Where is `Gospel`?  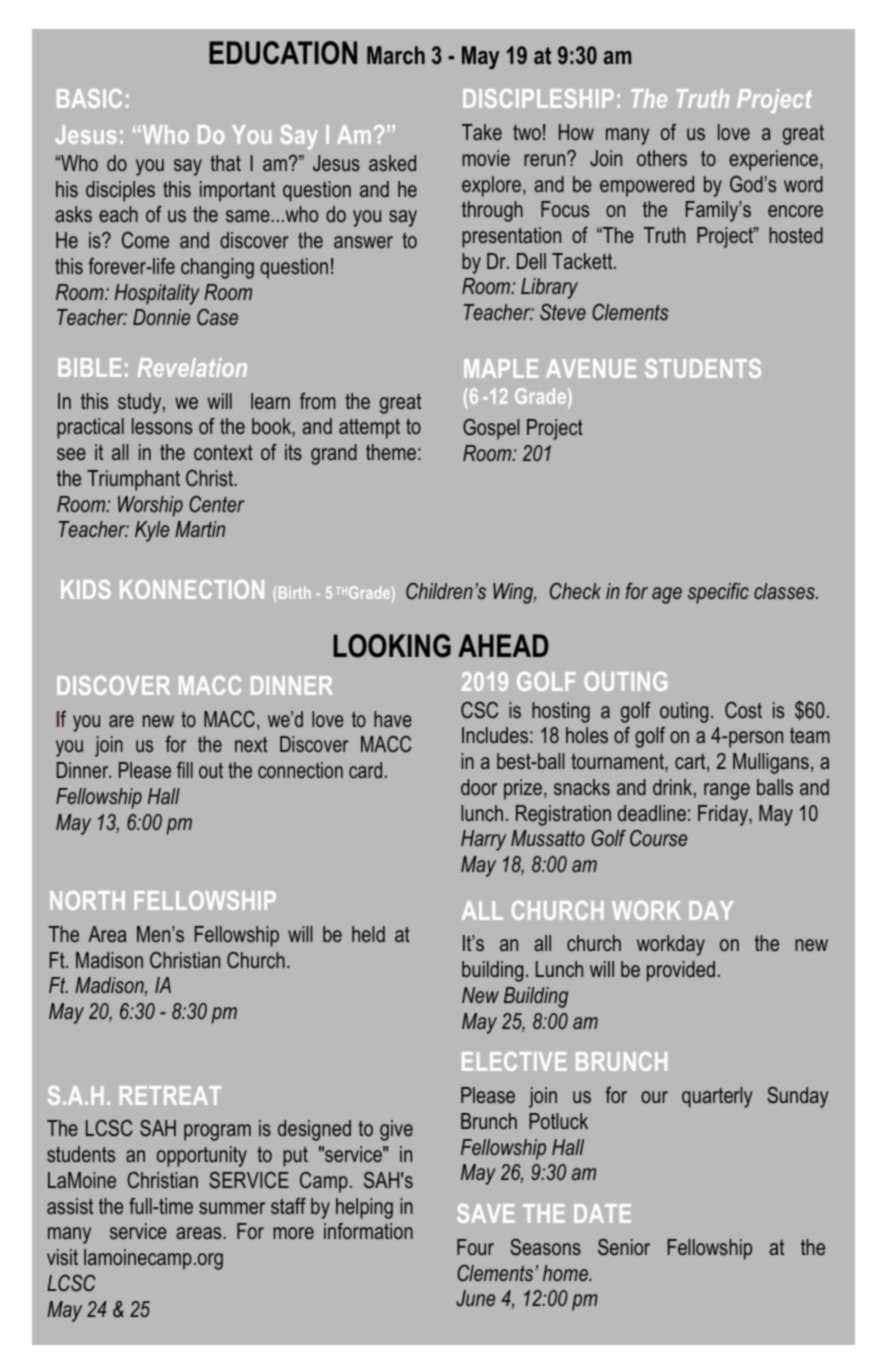 Gospel is located at coordinates (491, 429).
